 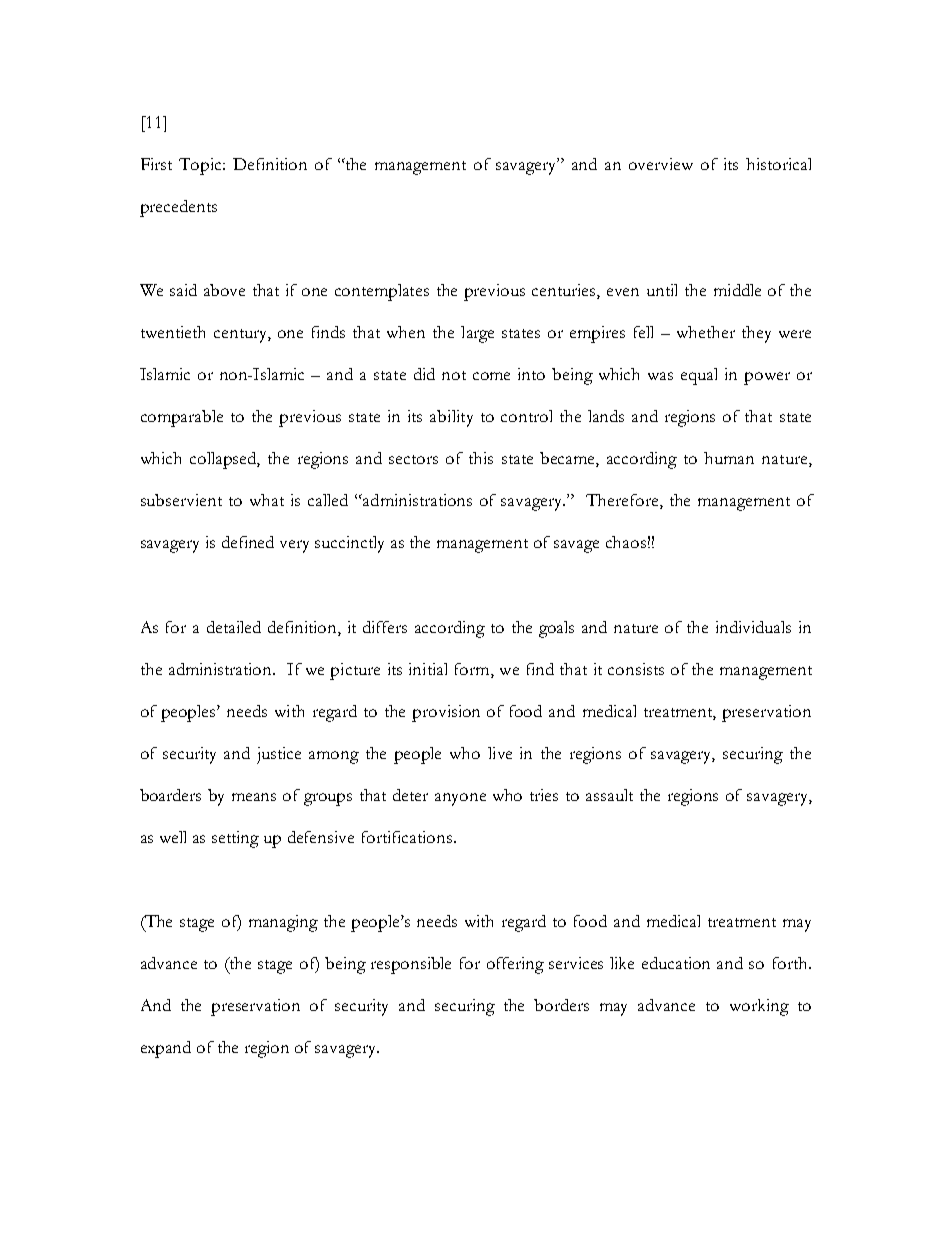 I want to click on borders, so click(x=561, y=1005).
